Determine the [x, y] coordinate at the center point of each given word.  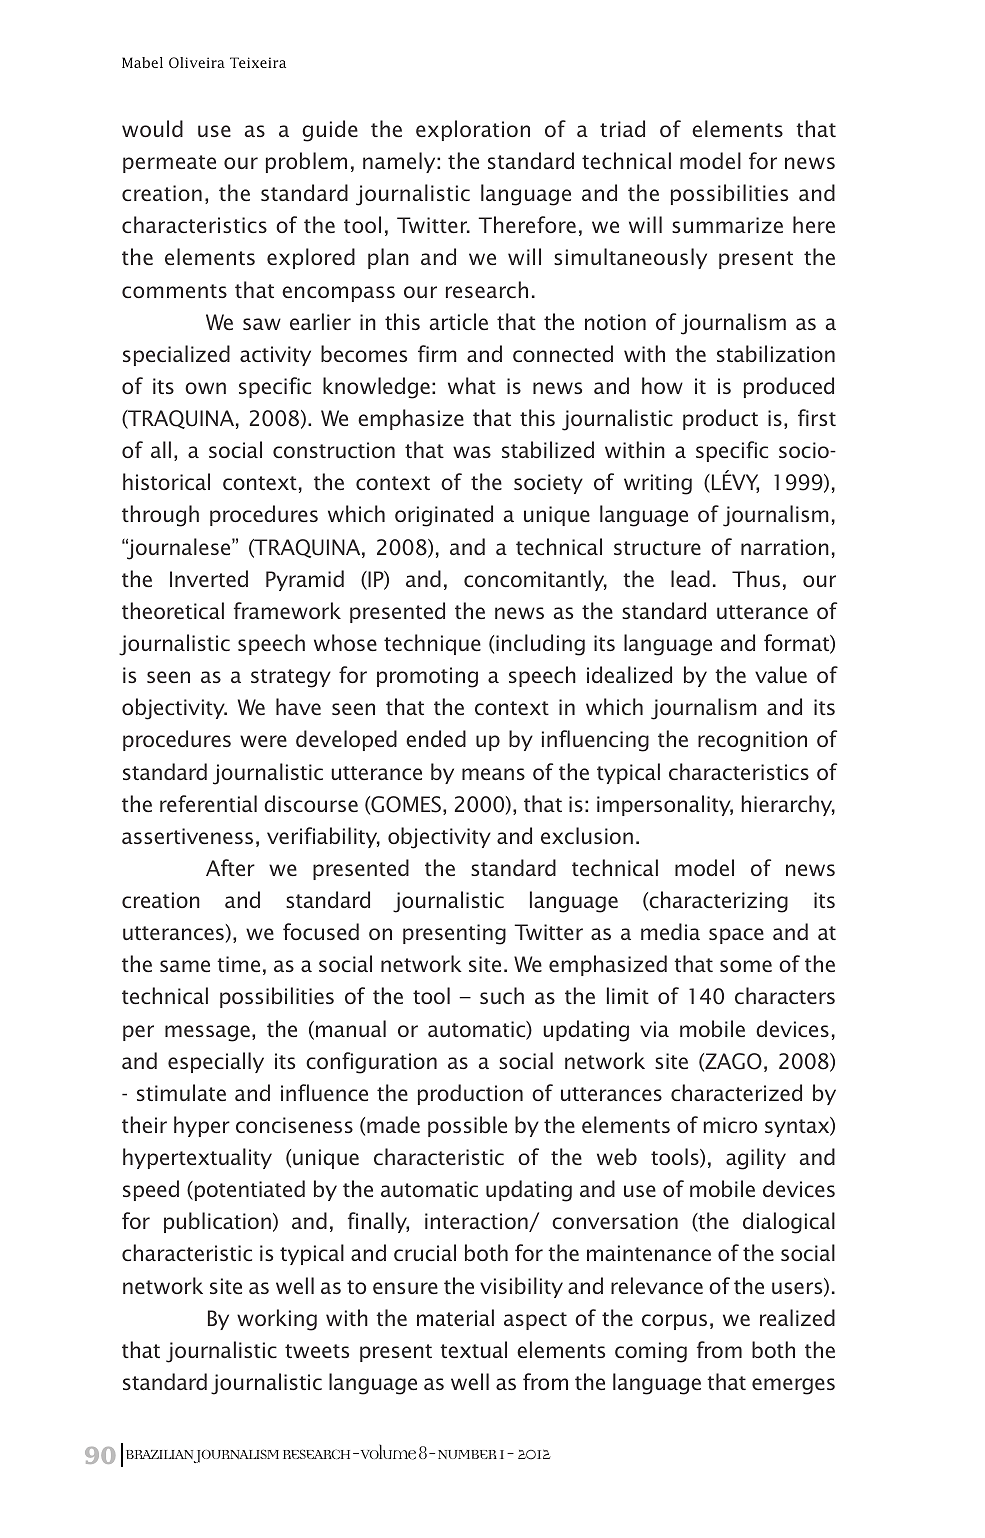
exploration [473, 130]
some [746, 966]
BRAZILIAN [161, 1456]
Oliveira [197, 62]
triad [622, 128]
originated [444, 516]
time [238, 964]
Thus [756, 578]
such [502, 995]
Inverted [209, 578]
